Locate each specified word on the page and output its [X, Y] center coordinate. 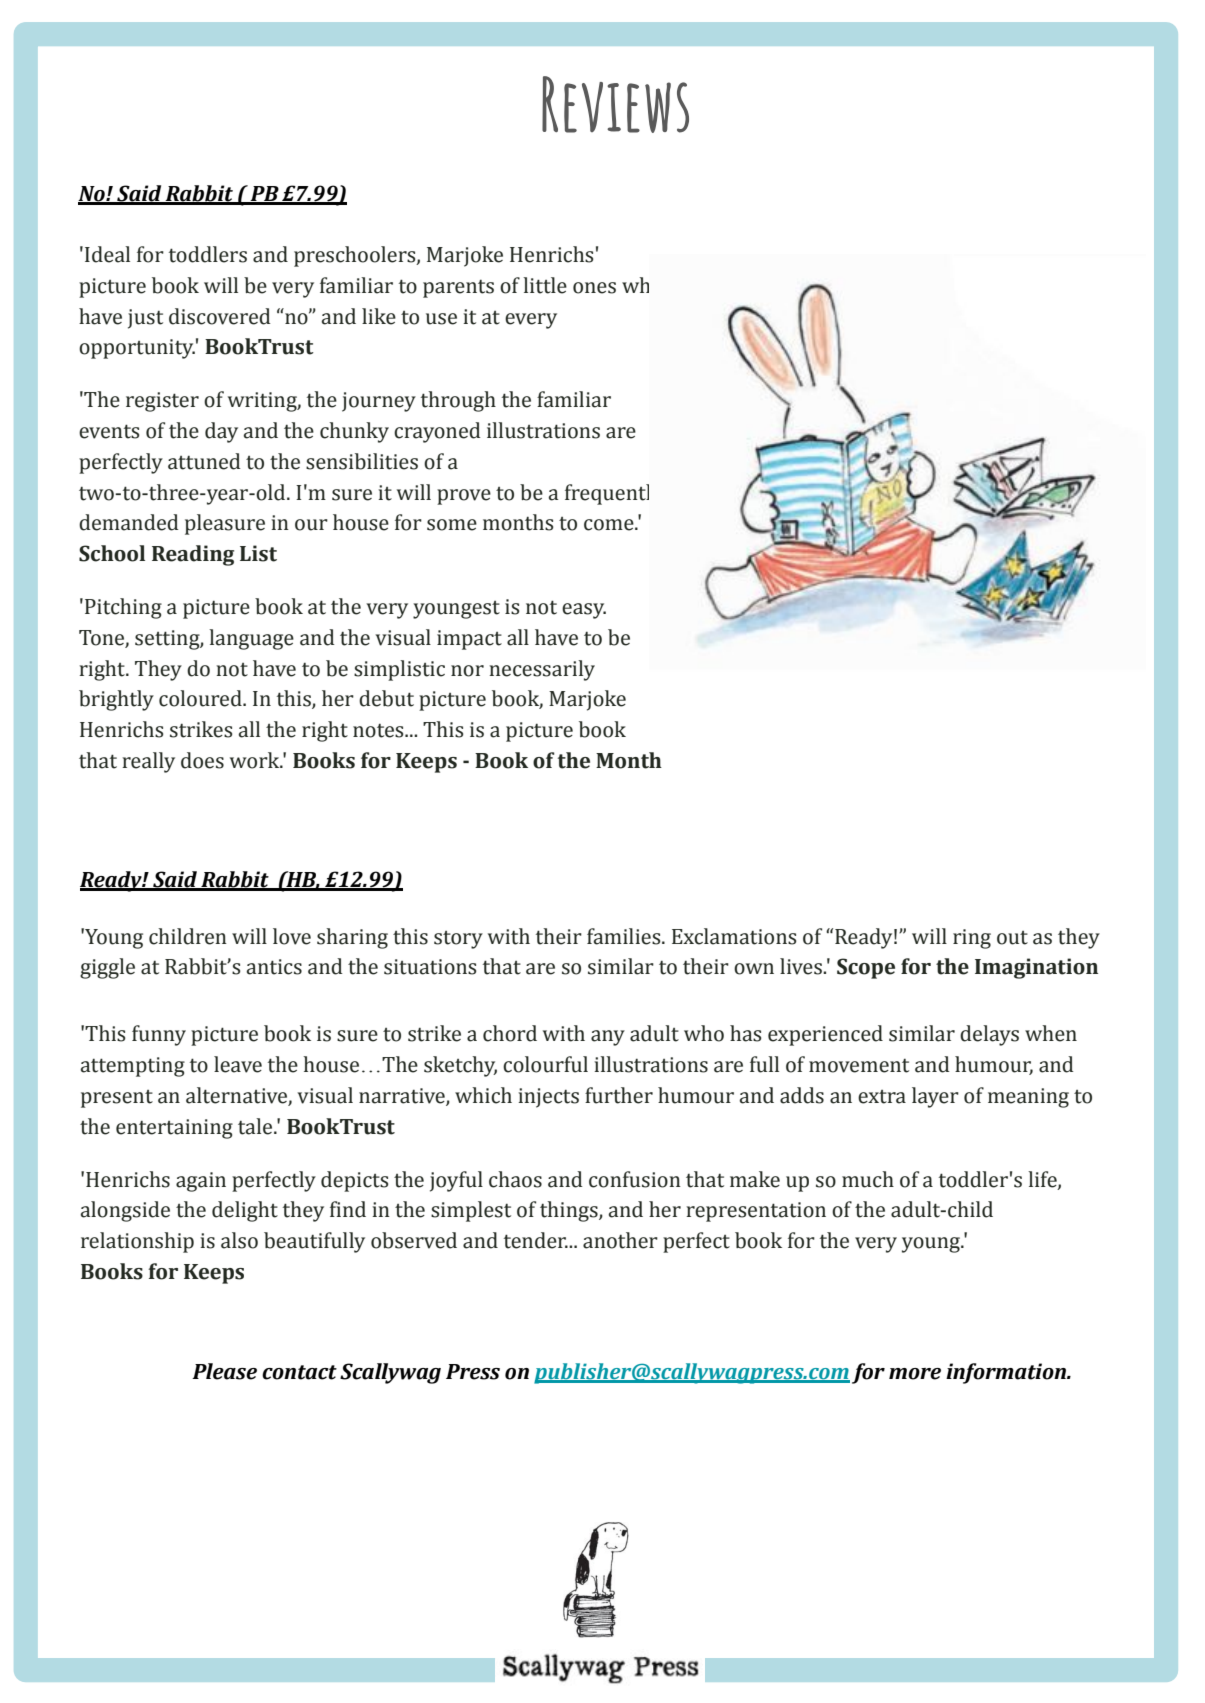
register [162, 402]
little [545, 285]
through [458, 401]
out [1012, 938]
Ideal [107, 254]
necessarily [542, 670]
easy [584, 611]
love [292, 936]
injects [549, 1098]
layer [935, 1097]
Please [224, 1371]
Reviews [615, 104]
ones [594, 288]
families [625, 936]
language [251, 639]
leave [238, 1064]
